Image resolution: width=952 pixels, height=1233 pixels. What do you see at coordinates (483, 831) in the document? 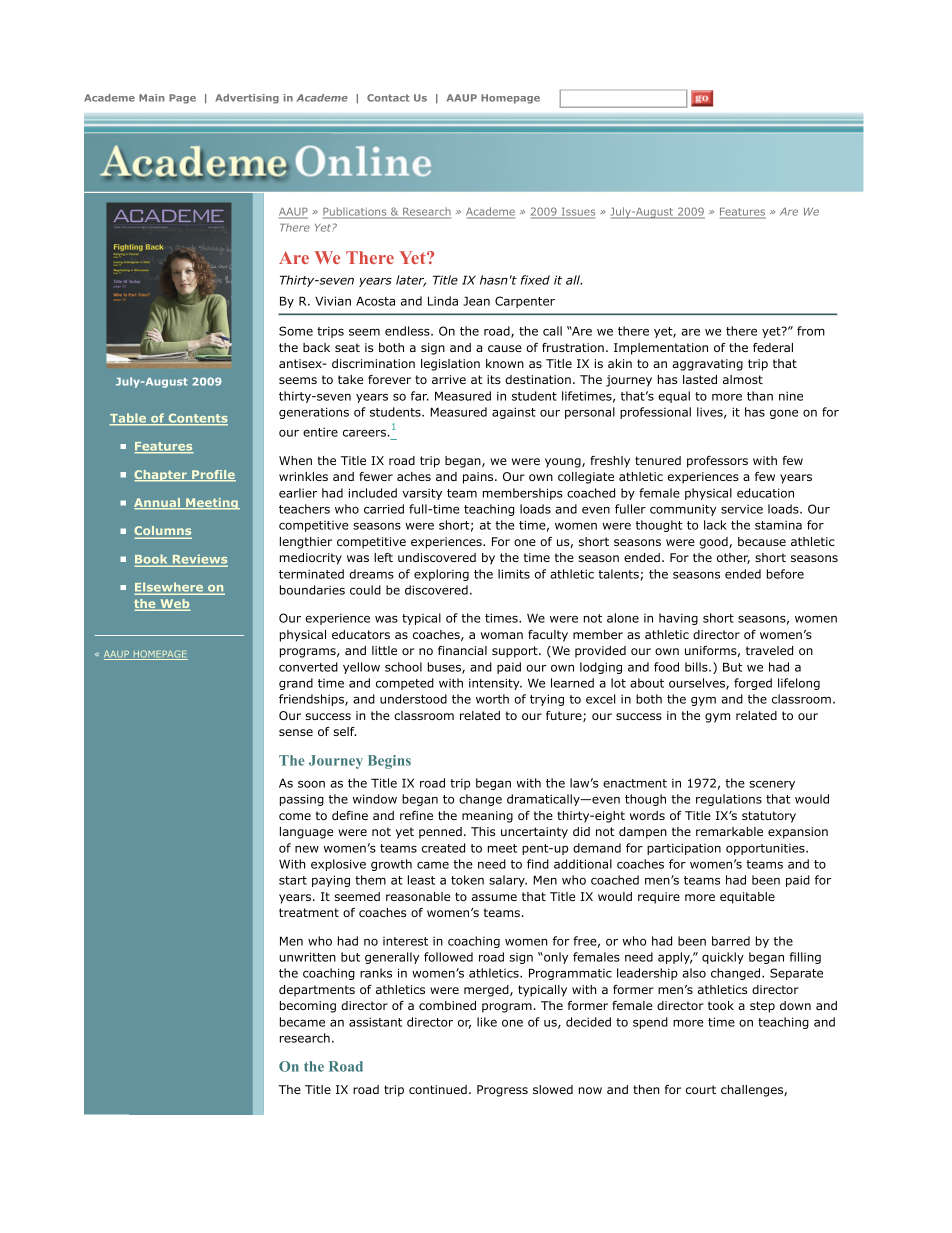
I see `This` at bounding box center [483, 831].
